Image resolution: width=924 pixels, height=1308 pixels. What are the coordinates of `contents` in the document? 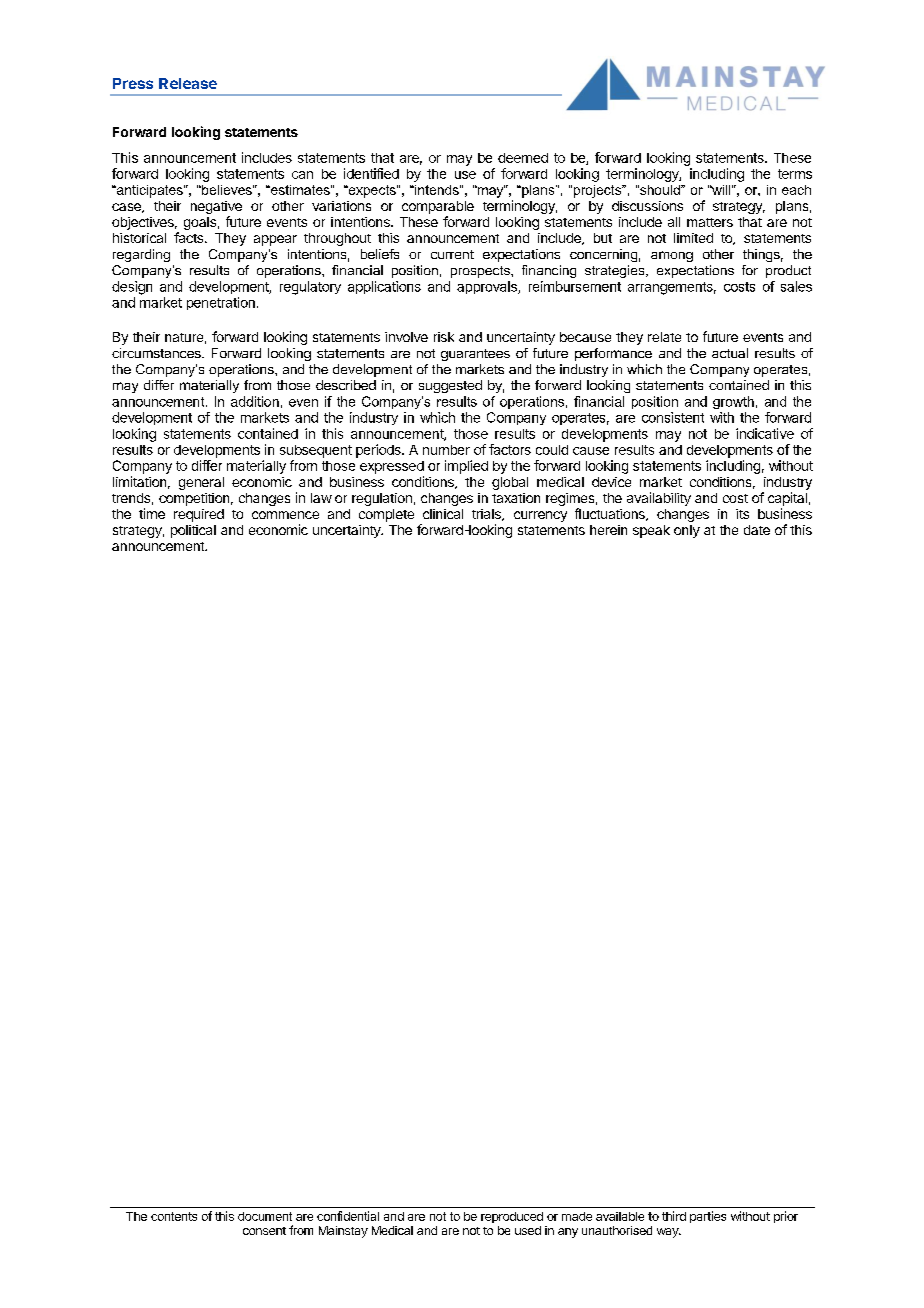 It's located at (174, 1216).
